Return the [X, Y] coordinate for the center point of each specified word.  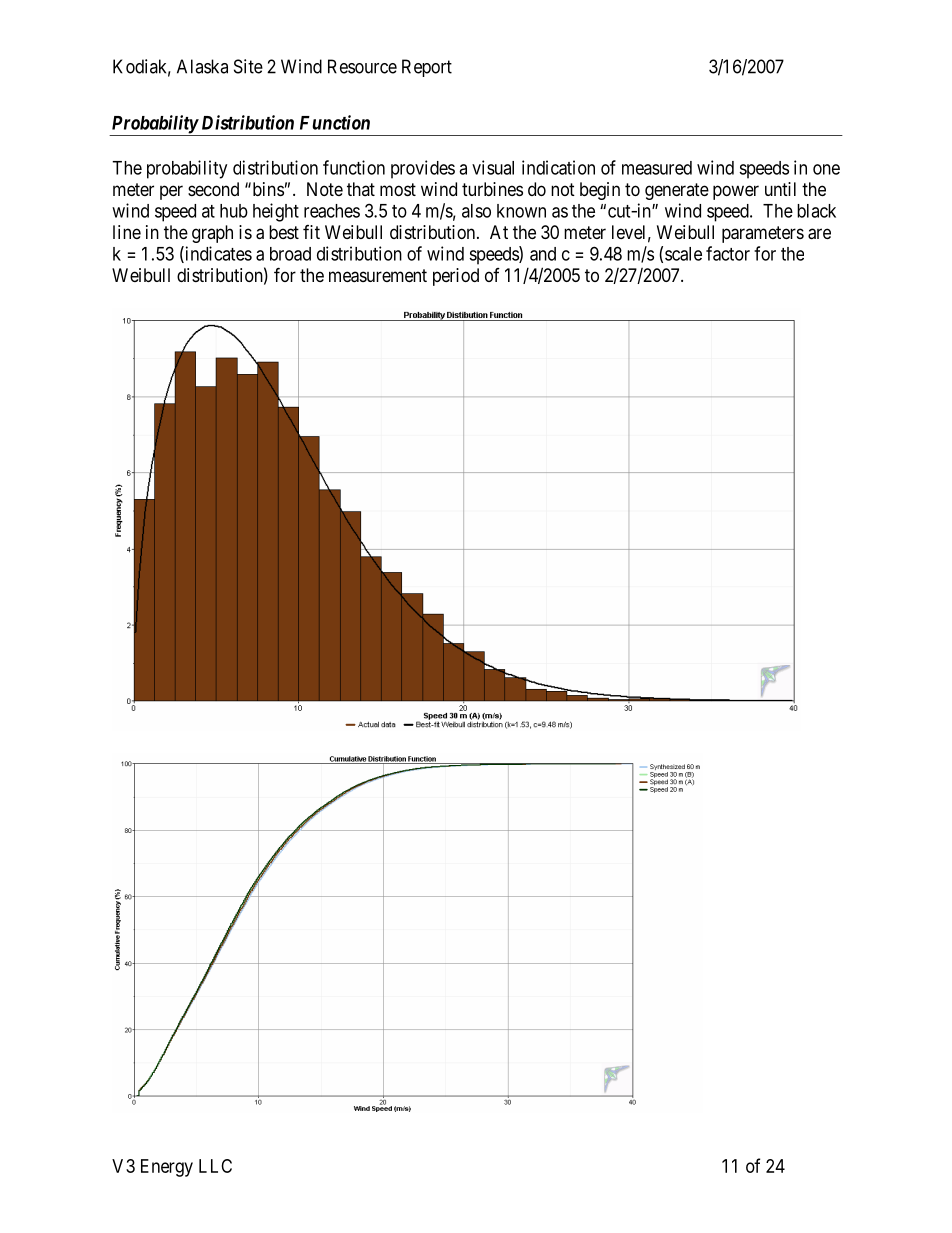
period [456, 277]
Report [427, 68]
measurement [378, 276]
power [736, 192]
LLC [215, 1166]
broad [290, 254]
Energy [167, 1168]
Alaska [202, 66]
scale [683, 254]
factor [728, 253]
